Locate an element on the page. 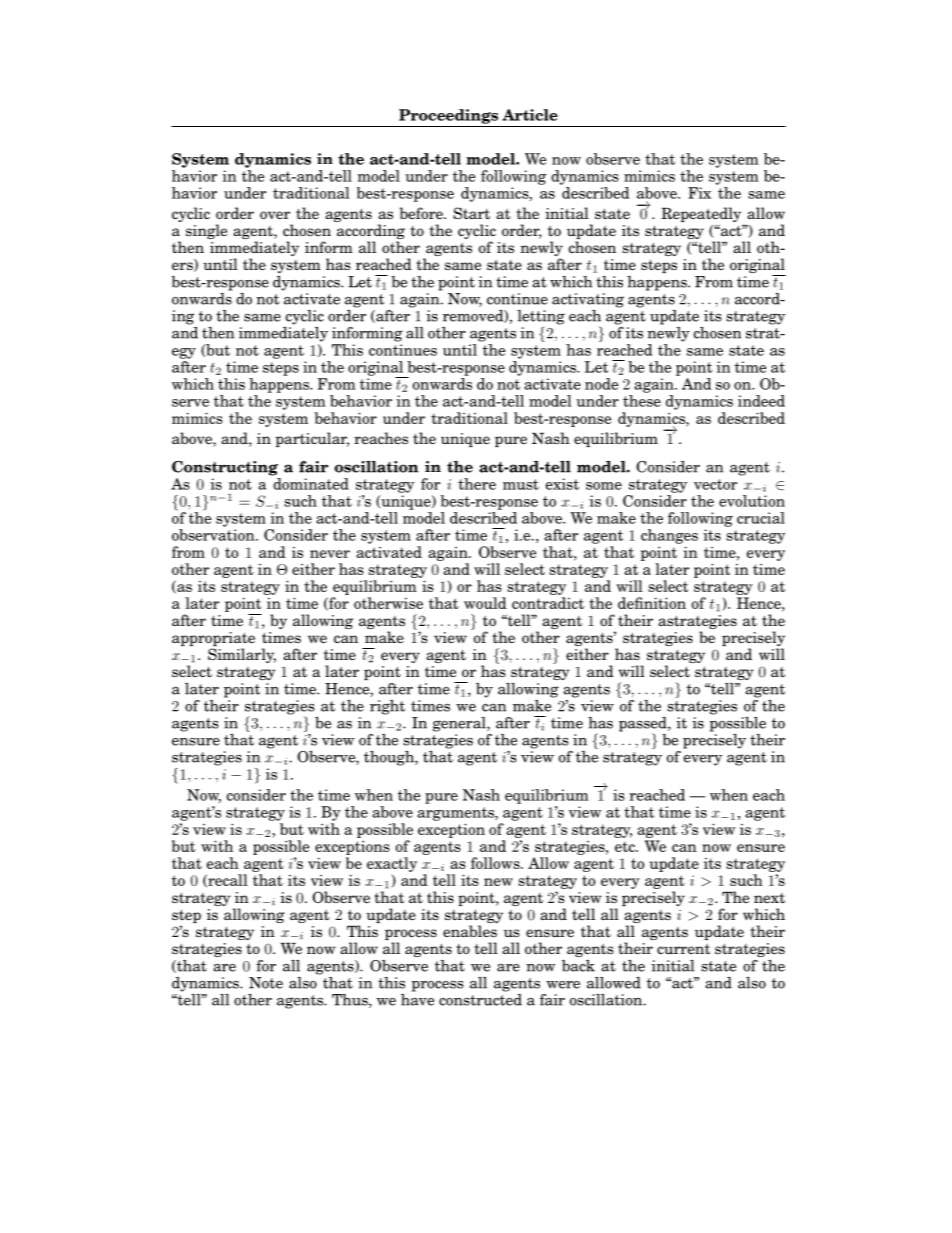 Image resolution: width=952 pixels, height=1233 pixels. constructed is located at coordinates (480, 998).
